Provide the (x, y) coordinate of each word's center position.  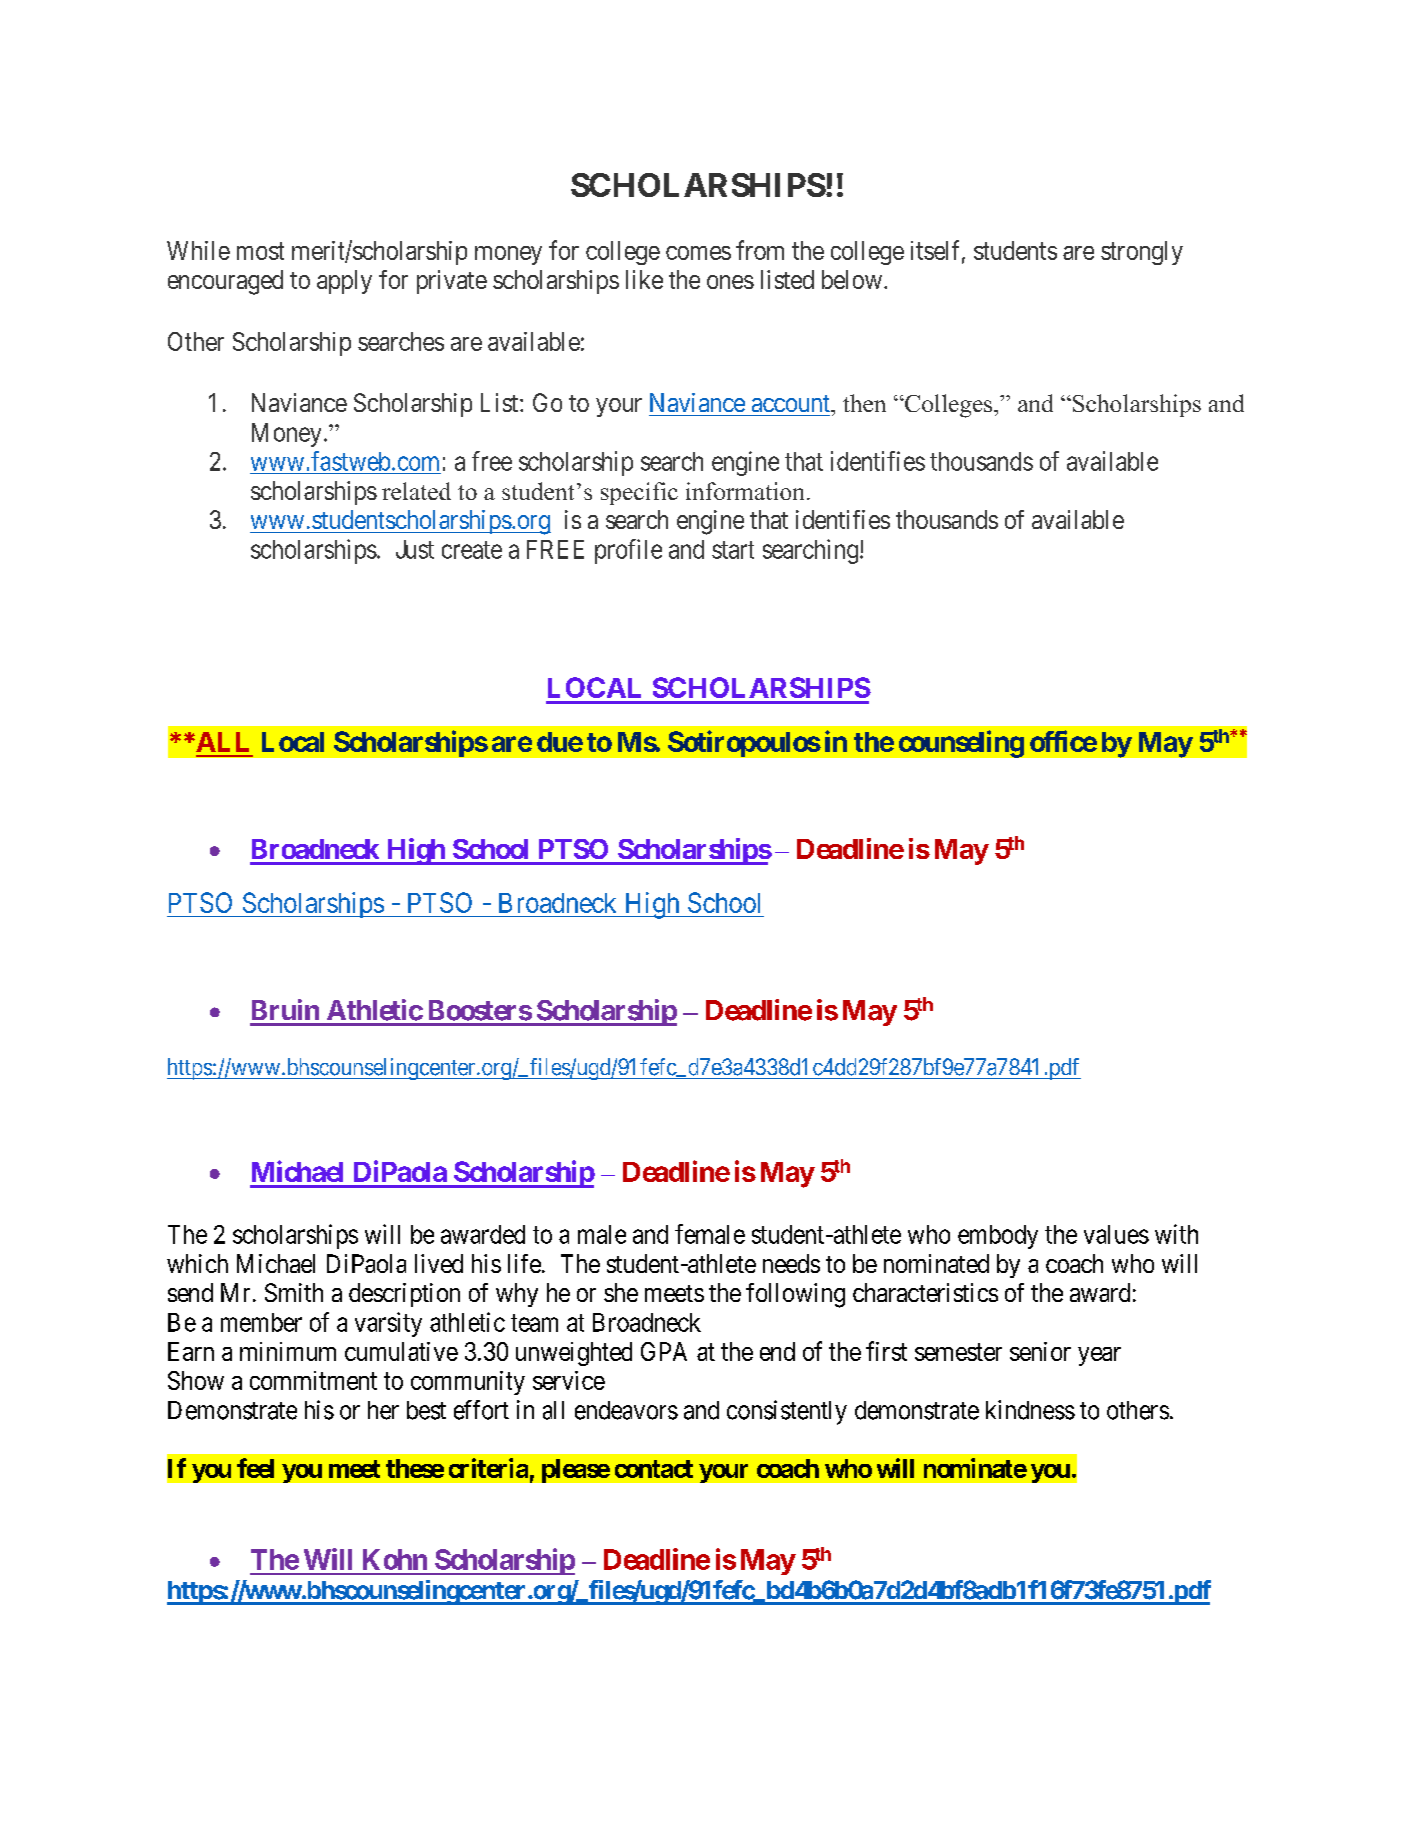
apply (344, 282)
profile (628, 551)
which (197, 1263)
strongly (1142, 253)
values (1116, 1234)
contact (654, 1469)
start (733, 550)
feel (255, 1468)
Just (415, 549)
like (644, 279)
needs (791, 1263)
